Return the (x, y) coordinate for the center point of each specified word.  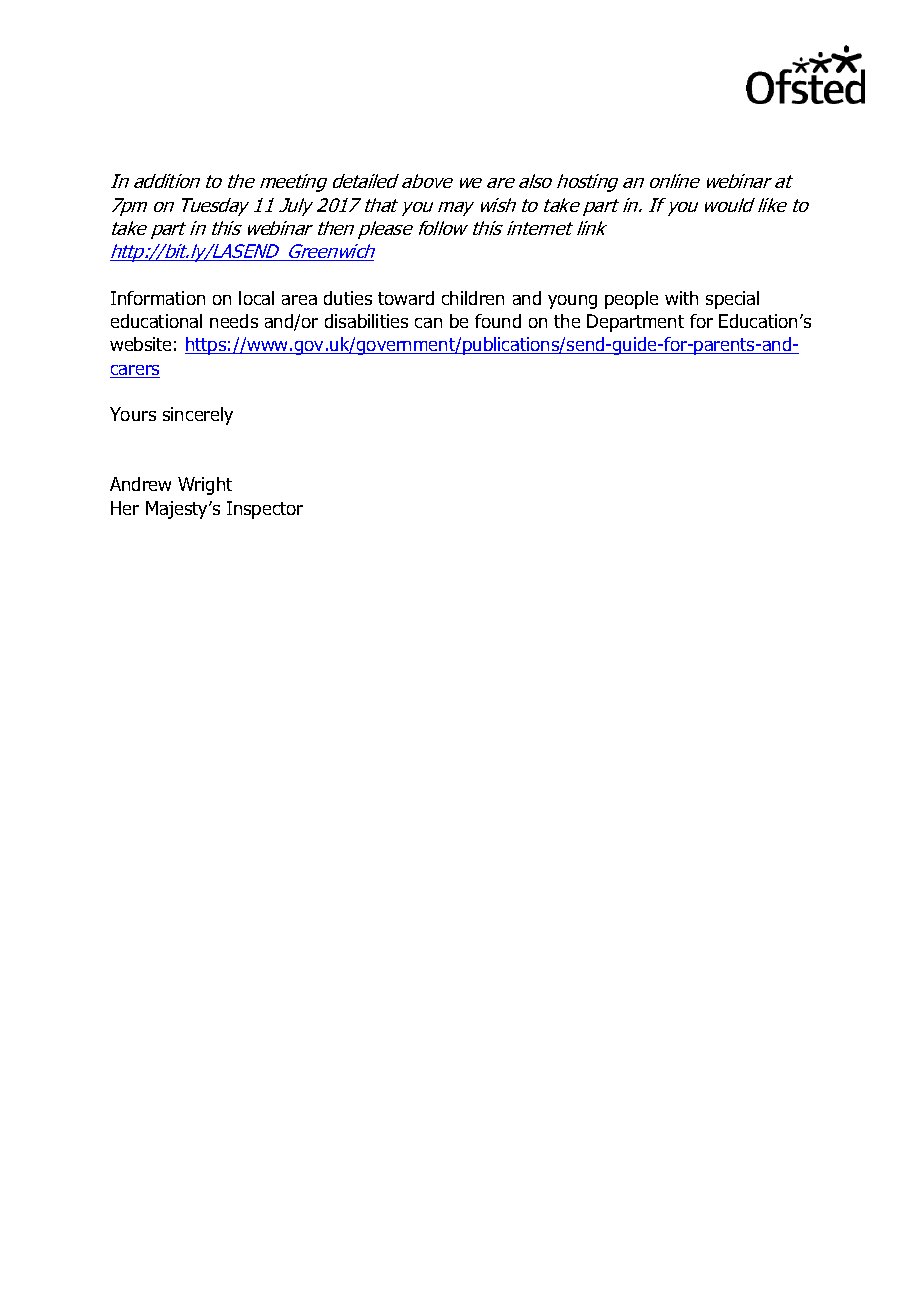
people (631, 300)
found (498, 321)
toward (406, 298)
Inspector (265, 510)
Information (158, 298)
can (428, 323)
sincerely (198, 416)
